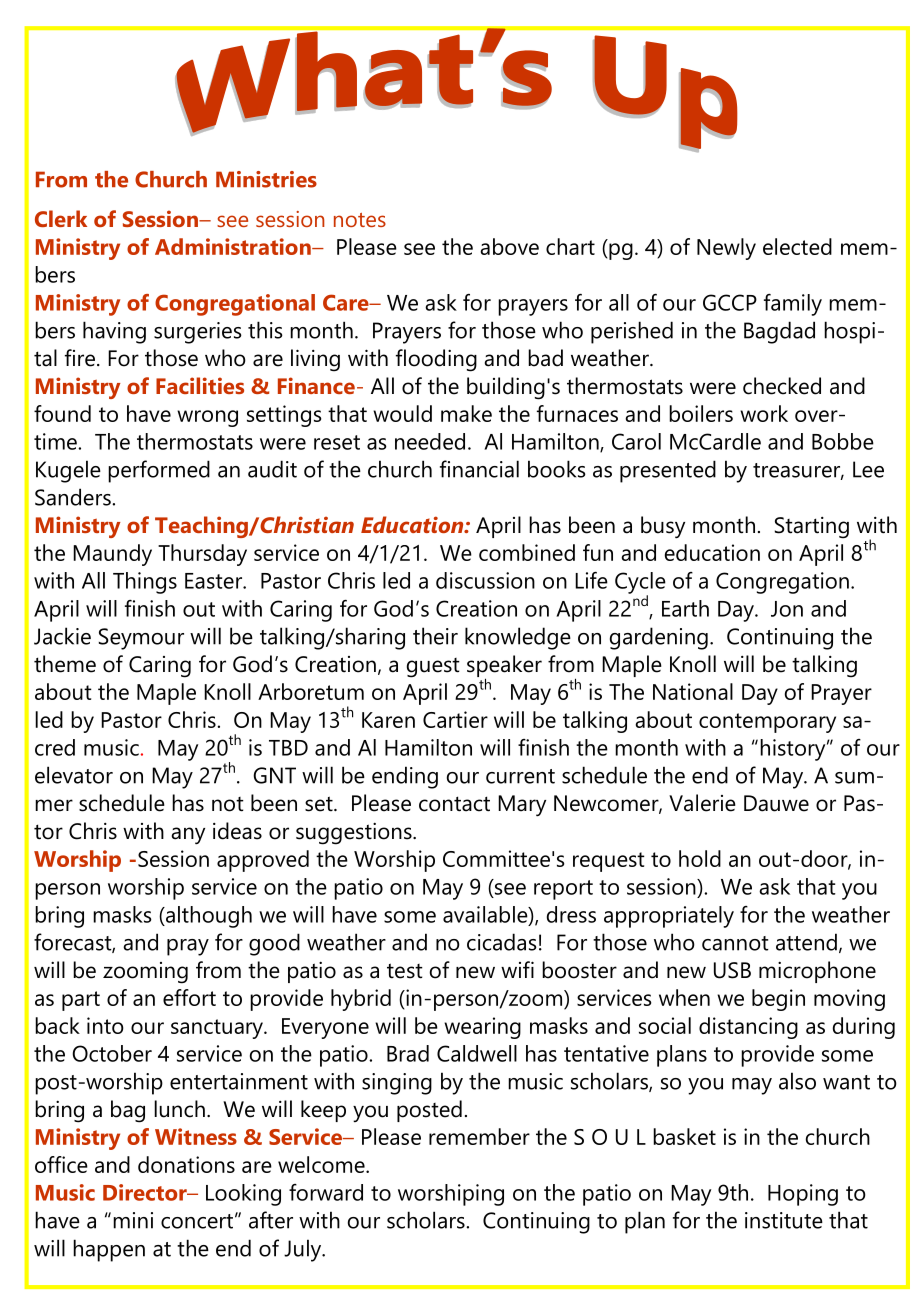 Image resolution: width=924 pixels, height=1314 pixels. What do you see at coordinates (797, 246) in the image?
I see `elected` at bounding box center [797, 246].
